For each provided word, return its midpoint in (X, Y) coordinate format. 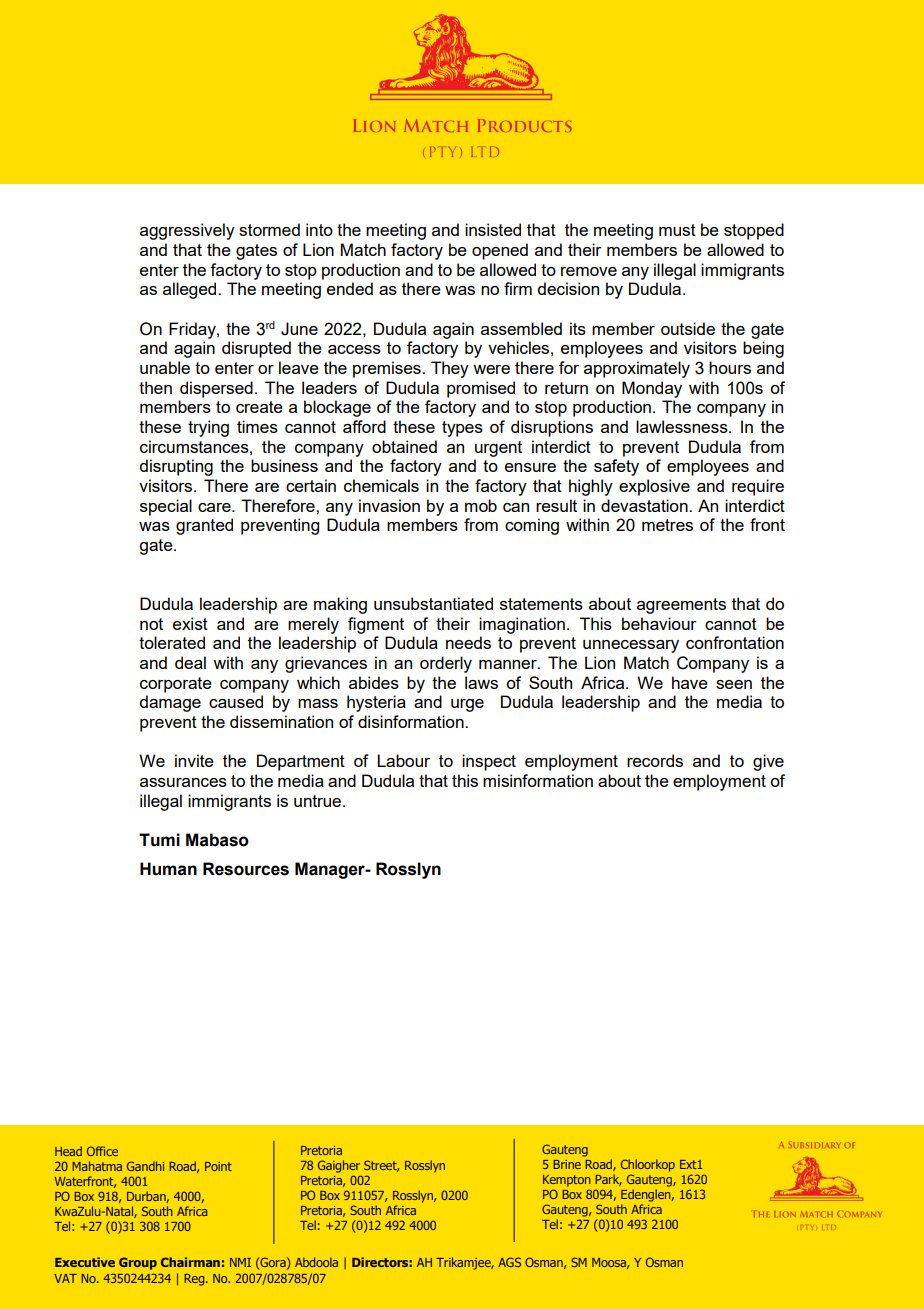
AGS (509, 1262)
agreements (681, 606)
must (677, 230)
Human (168, 869)
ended (350, 288)
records (655, 760)
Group (138, 1263)
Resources (246, 869)
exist (190, 623)
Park (609, 1180)
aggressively (187, 231)
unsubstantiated (433, 603)
